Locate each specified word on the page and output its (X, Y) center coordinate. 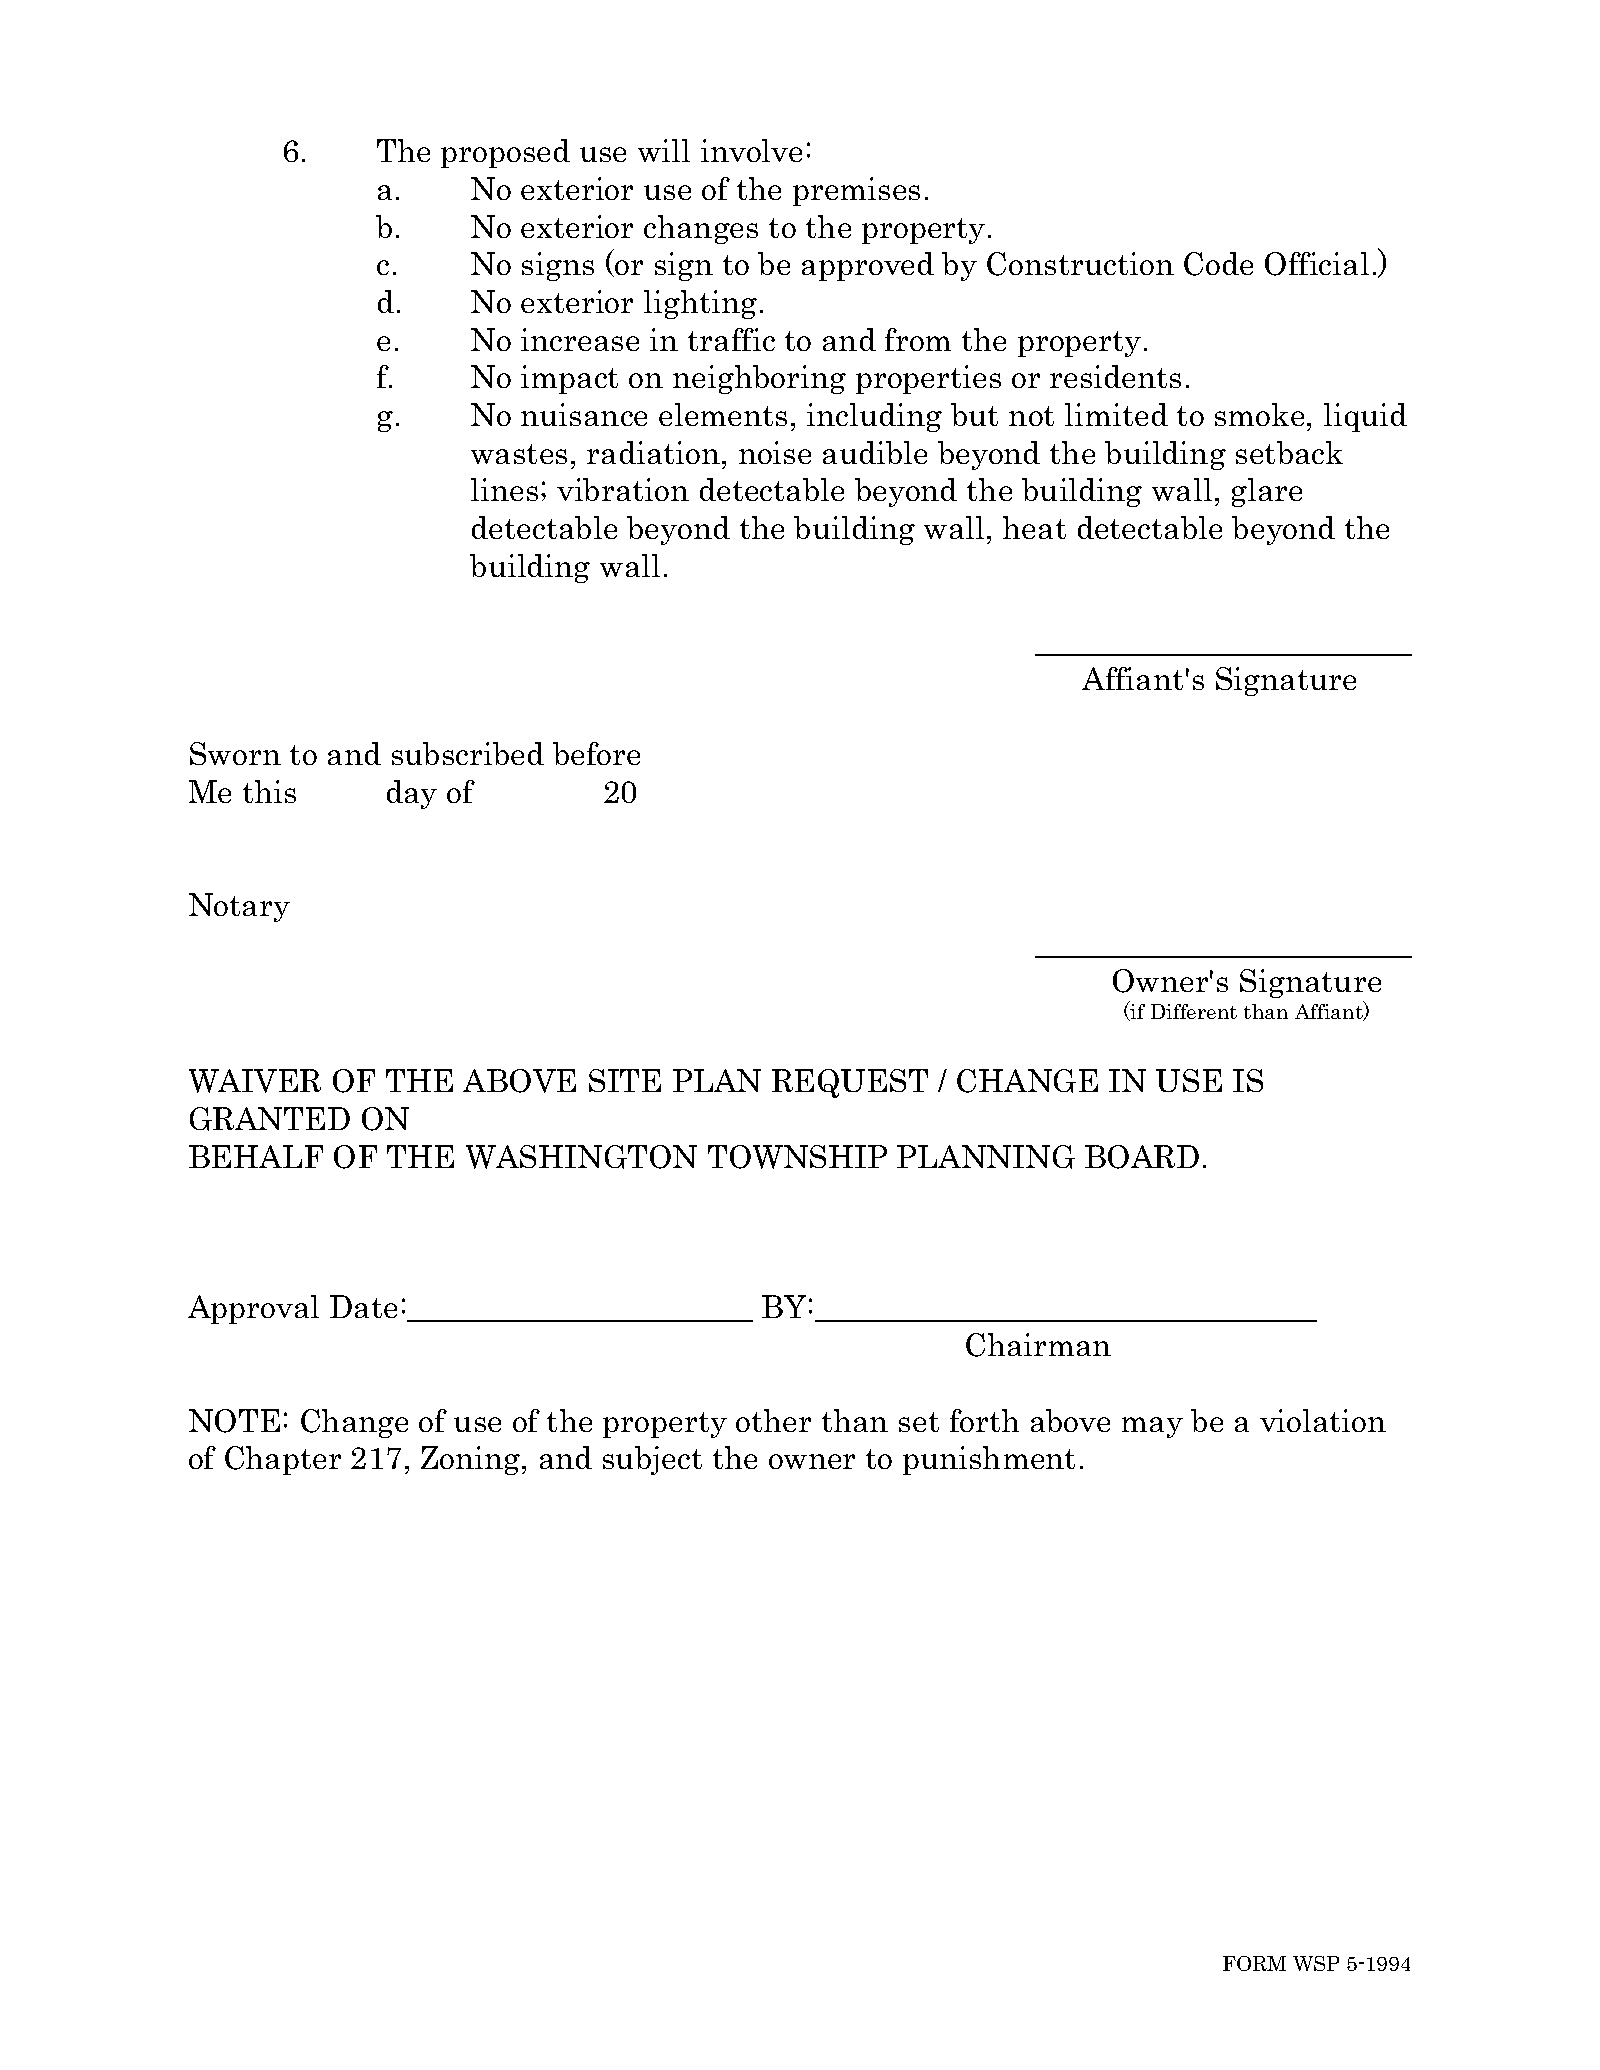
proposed (505, 153)
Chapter (283, 1460)
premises (856, 191)
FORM (1254, 1963)
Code (1218, 264)
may (1152, 1427)
